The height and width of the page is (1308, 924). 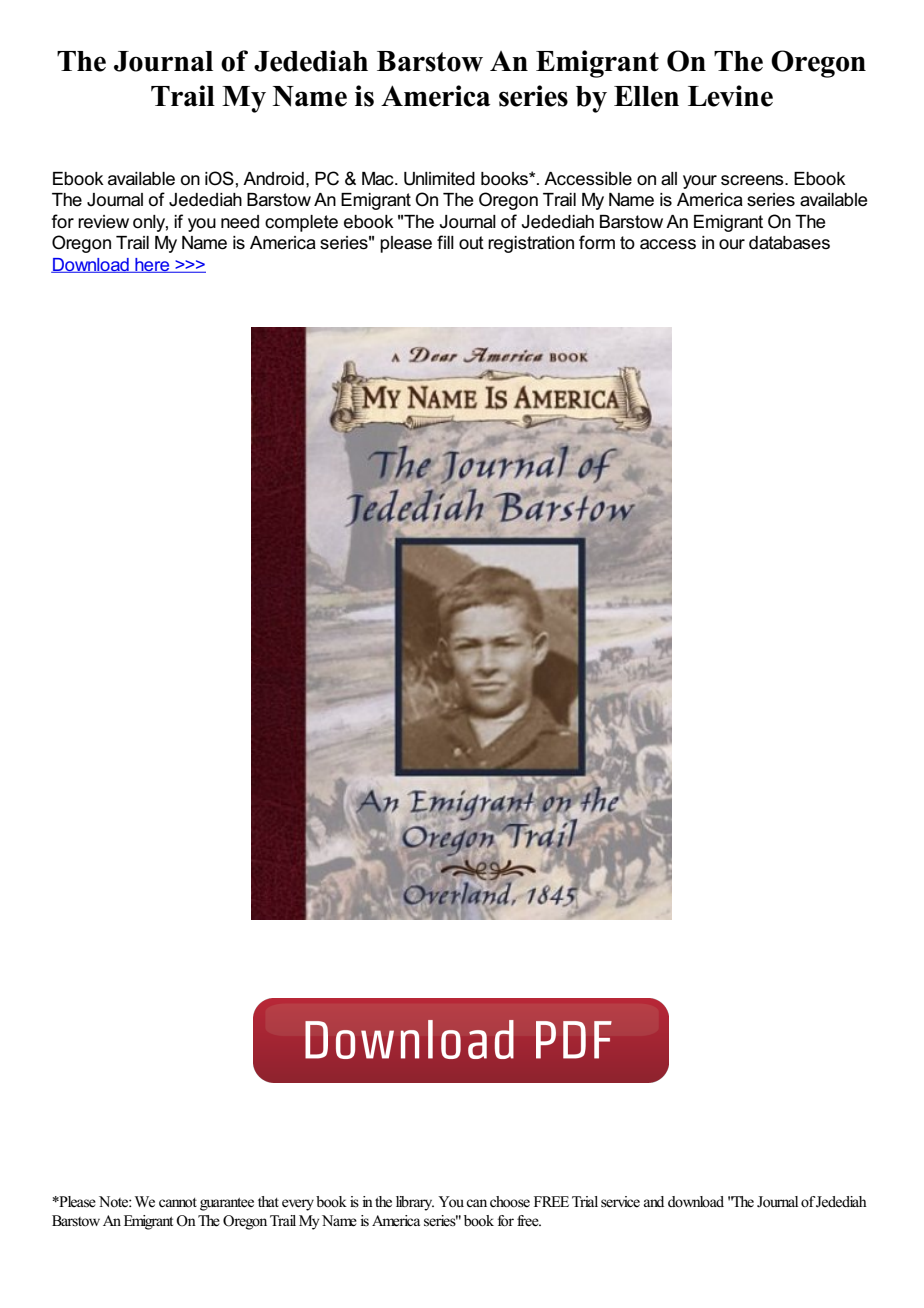 What do you see at coordinates (471, 243) in the page?
I see `out` at bounding box center [471, 243].
